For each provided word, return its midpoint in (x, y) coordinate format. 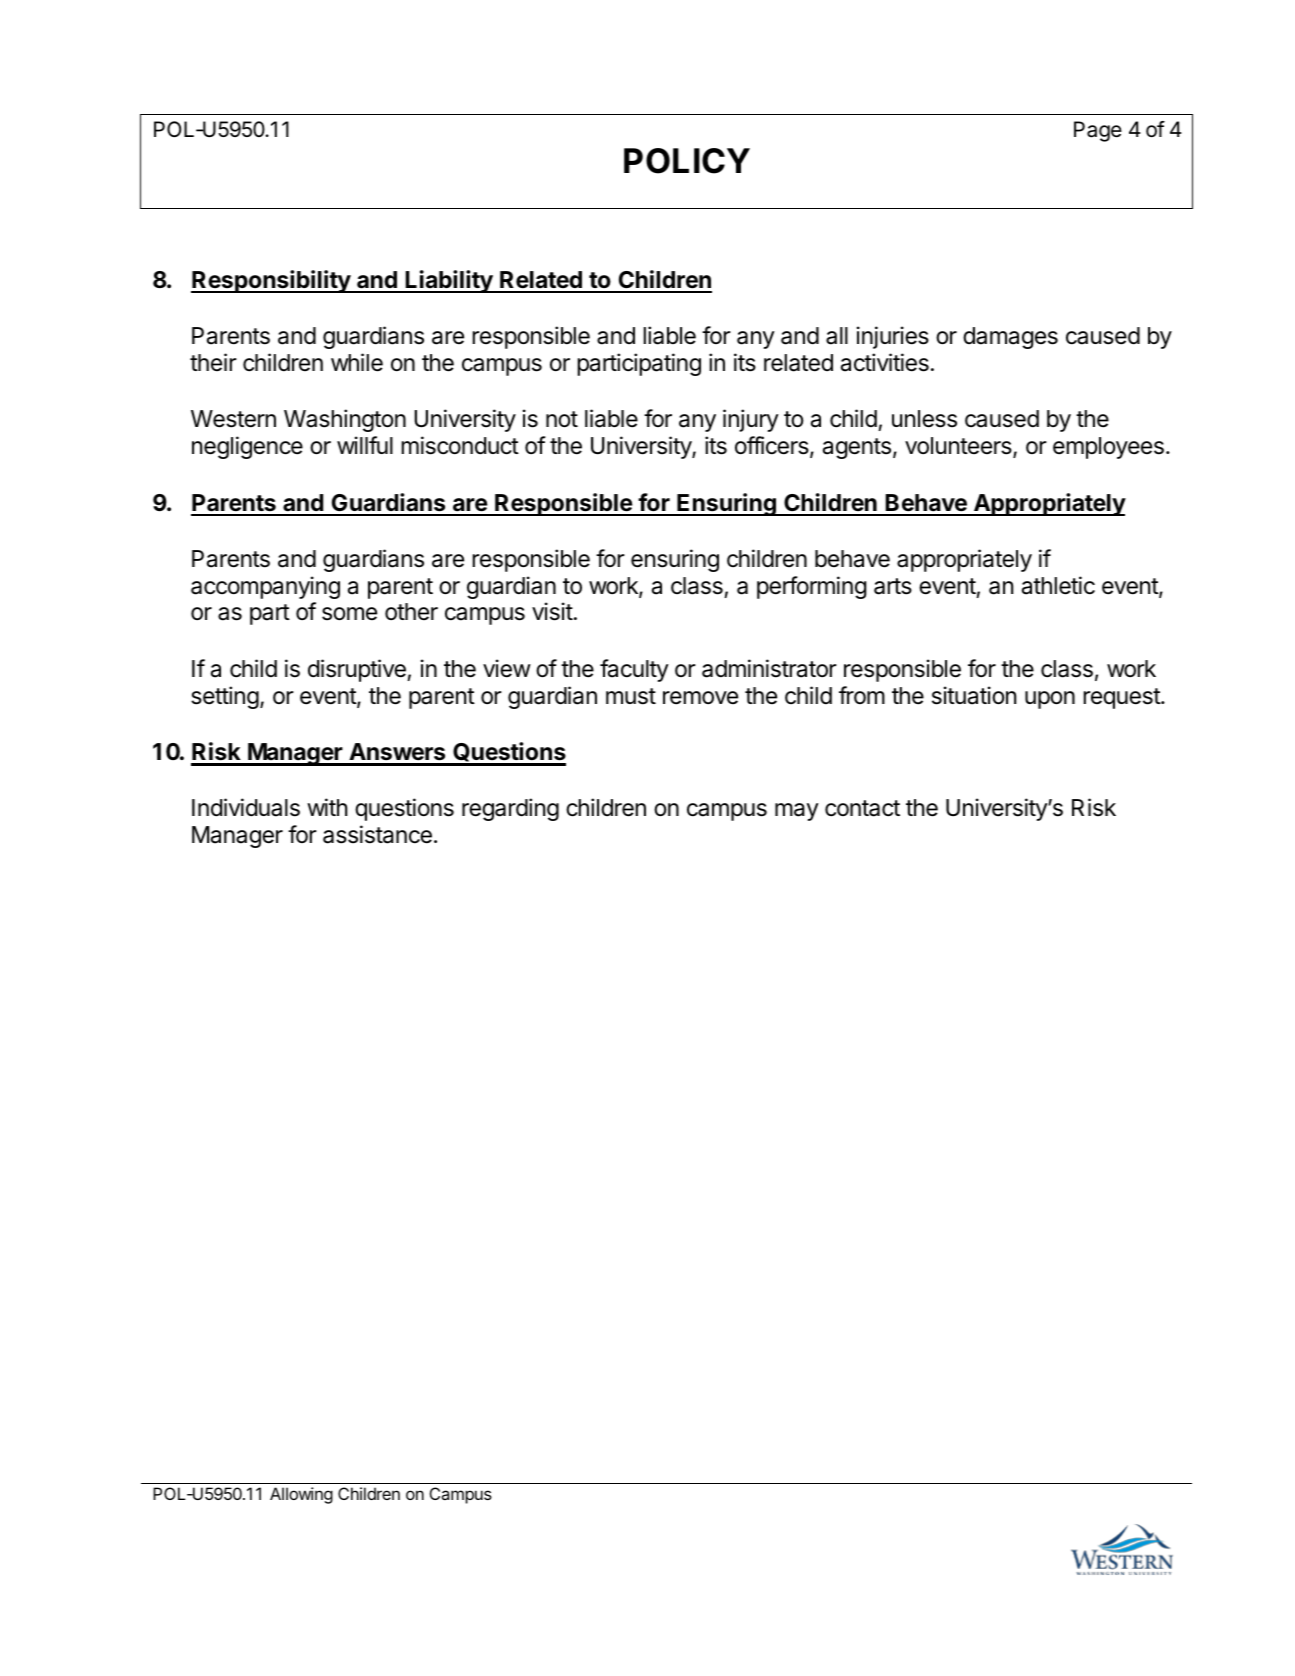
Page (1098, 131)
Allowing (301, 1495)
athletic (1058, 585)
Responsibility (271, 281)
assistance (377, 834)
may (797, 812)
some (349, 614)
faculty (634, 670)
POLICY (687, 161)
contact (862, 808)
